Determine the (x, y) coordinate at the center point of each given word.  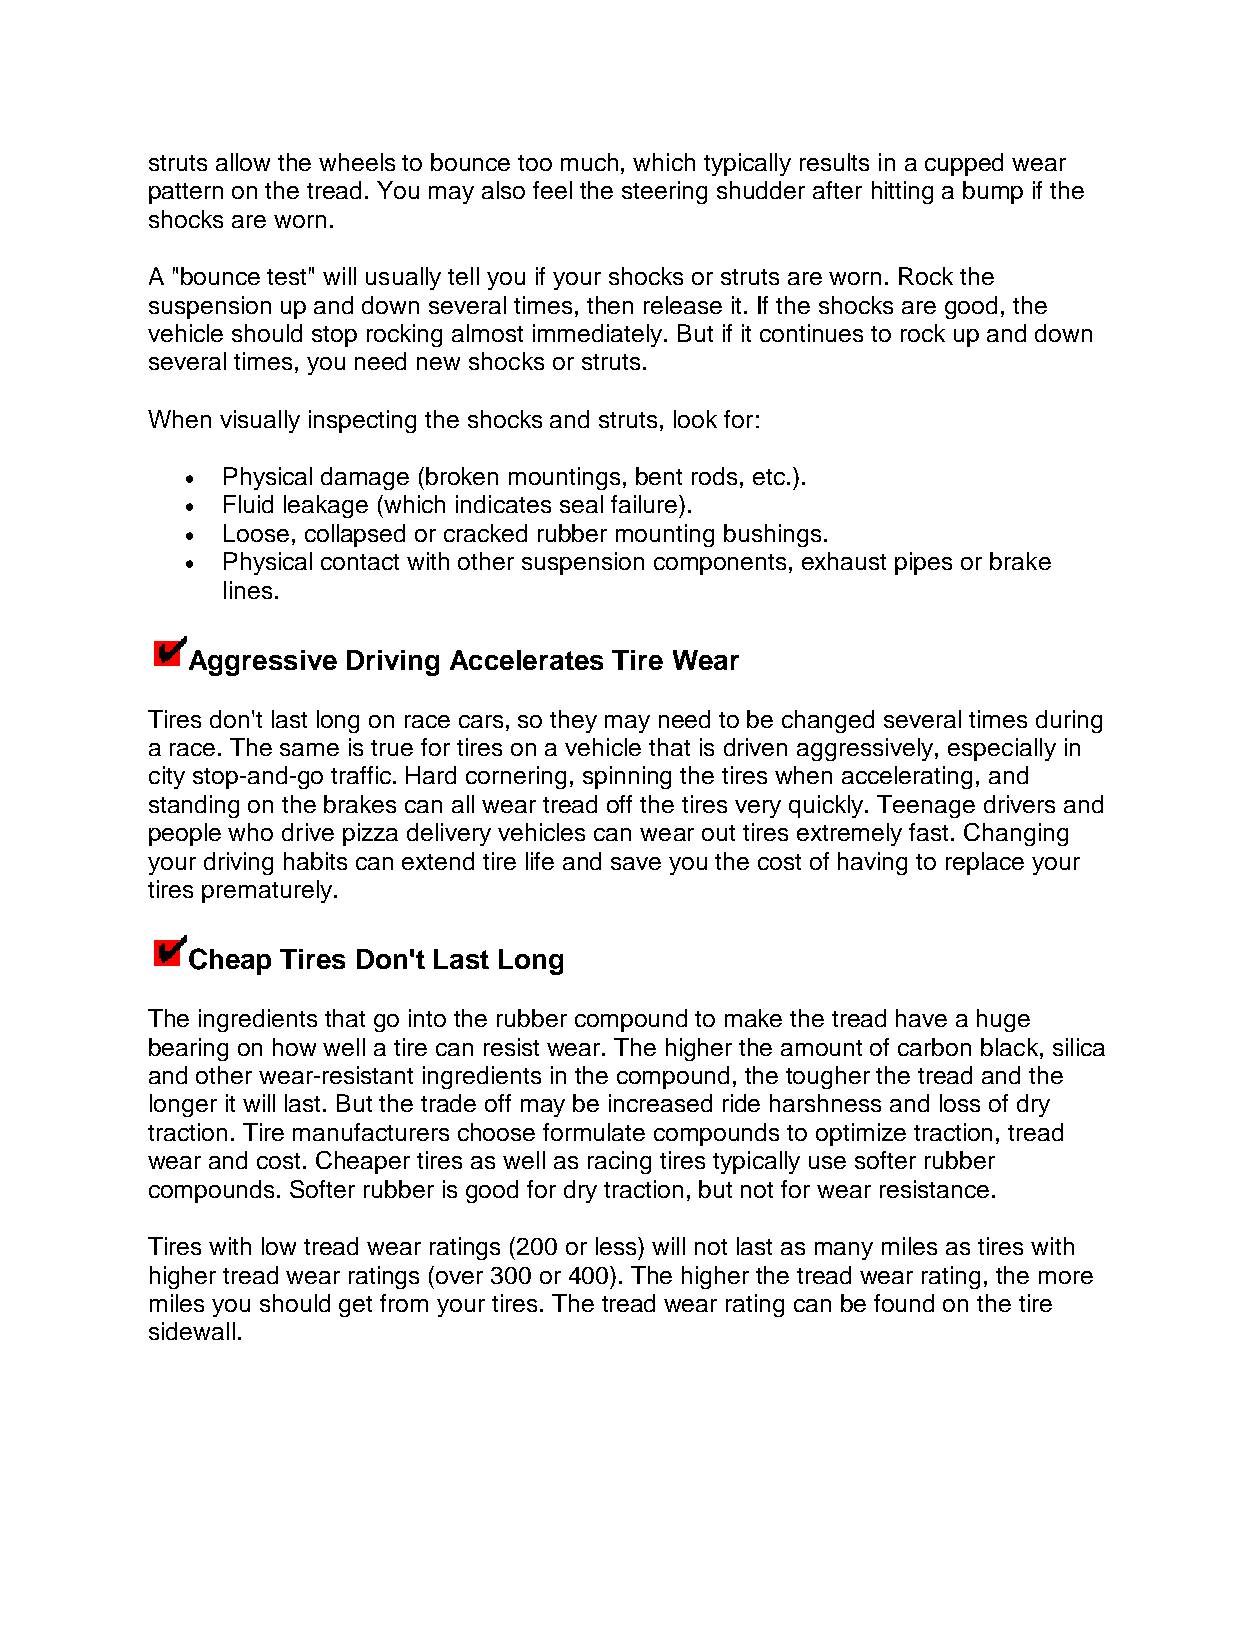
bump (993, 192)
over (459, 1277)
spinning (627, 777)
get (355, 1306)
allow (243, 162)
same (309, 749)
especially (1002, 749)
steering (664, 192)
